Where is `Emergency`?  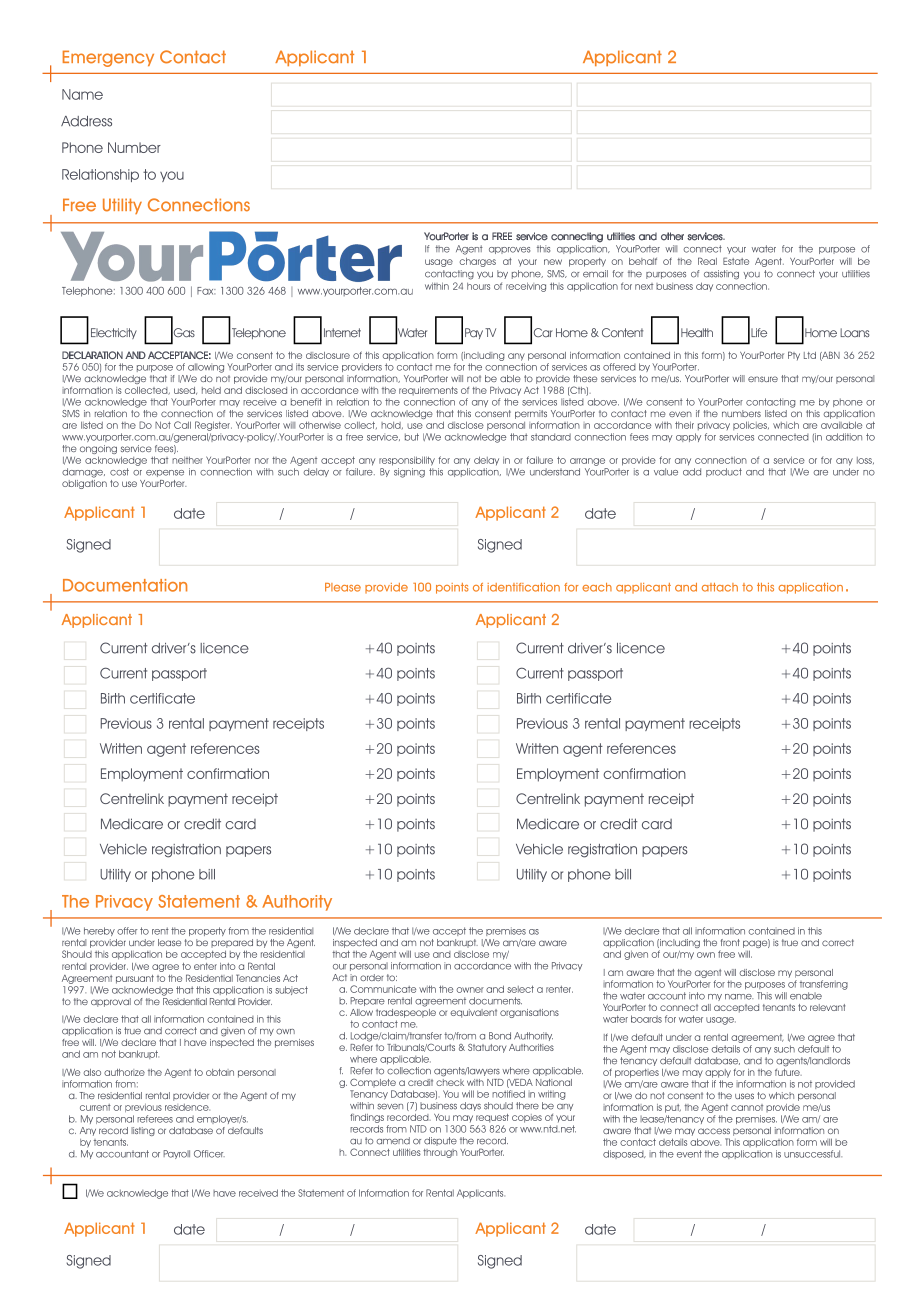 Emergency is located at coordinates (108, 58).
